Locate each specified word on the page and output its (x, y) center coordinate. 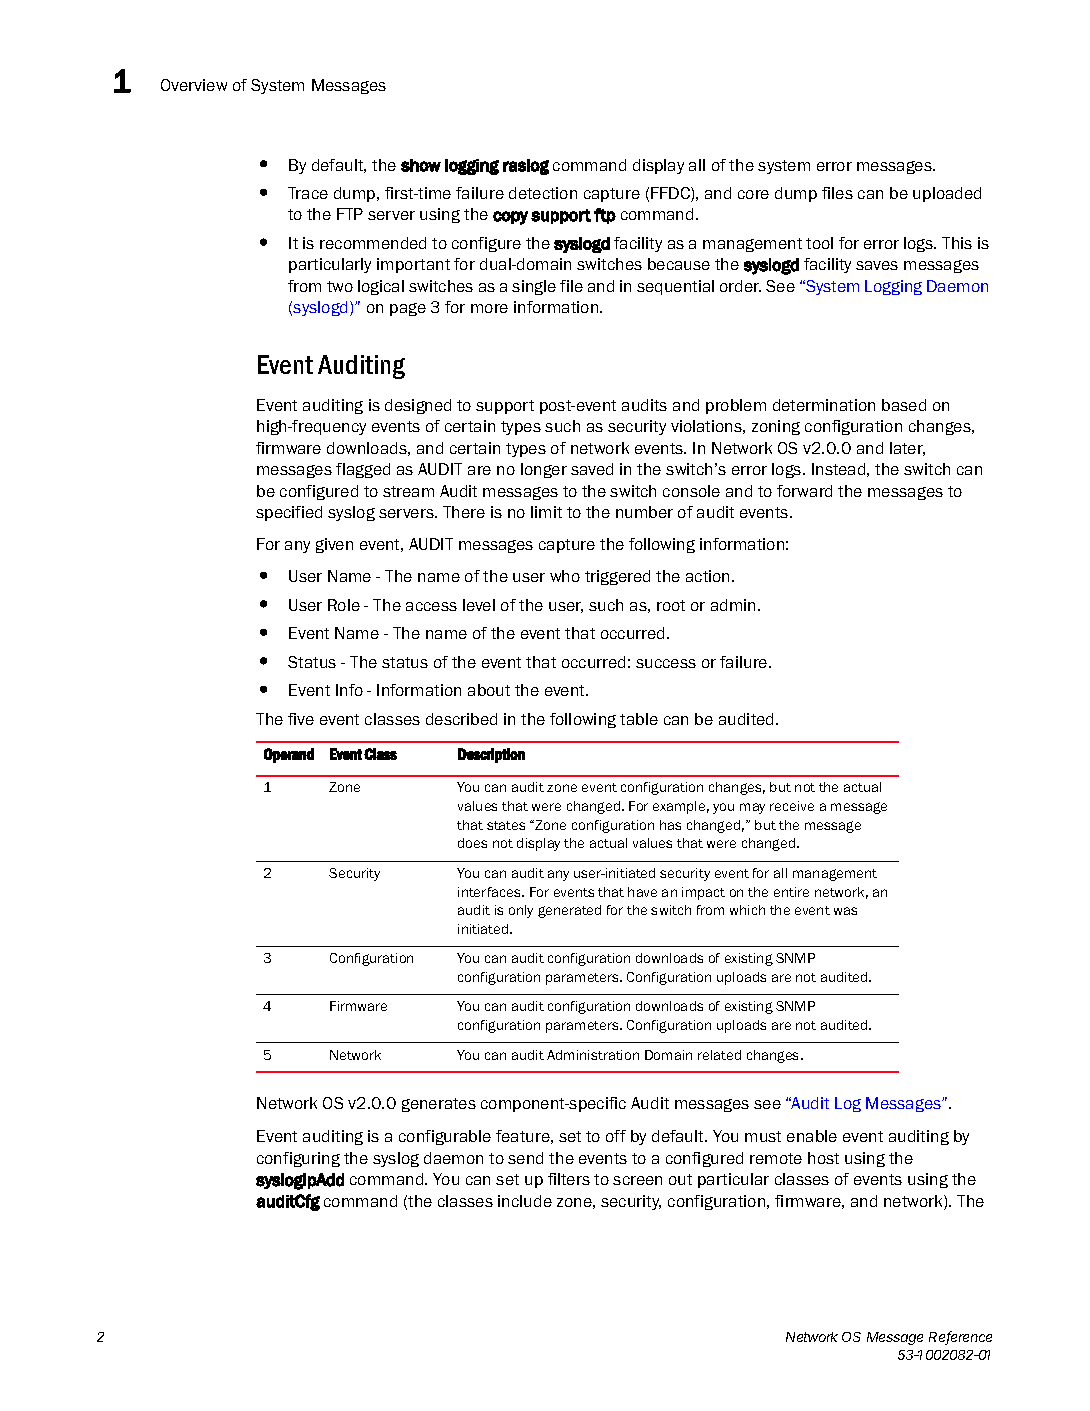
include (525, 1201)
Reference (960, 1338)
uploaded (947, 194)
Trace (308, 193)
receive (792, 806)
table (639, 719)
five (301, 719)
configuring (298, 1159)
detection (543, 193)
